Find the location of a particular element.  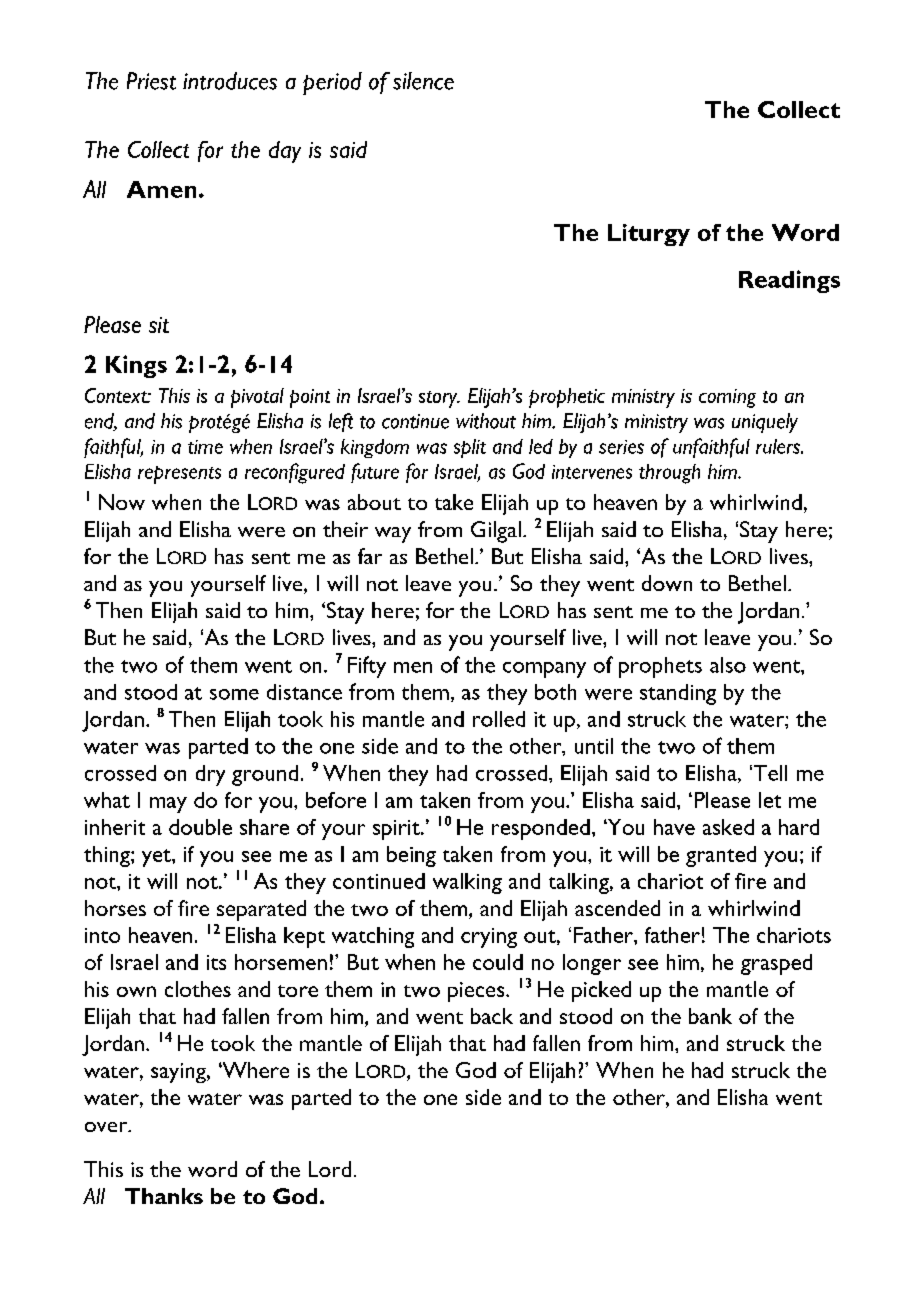

Thanks is located at coordinates (164, 1196).
